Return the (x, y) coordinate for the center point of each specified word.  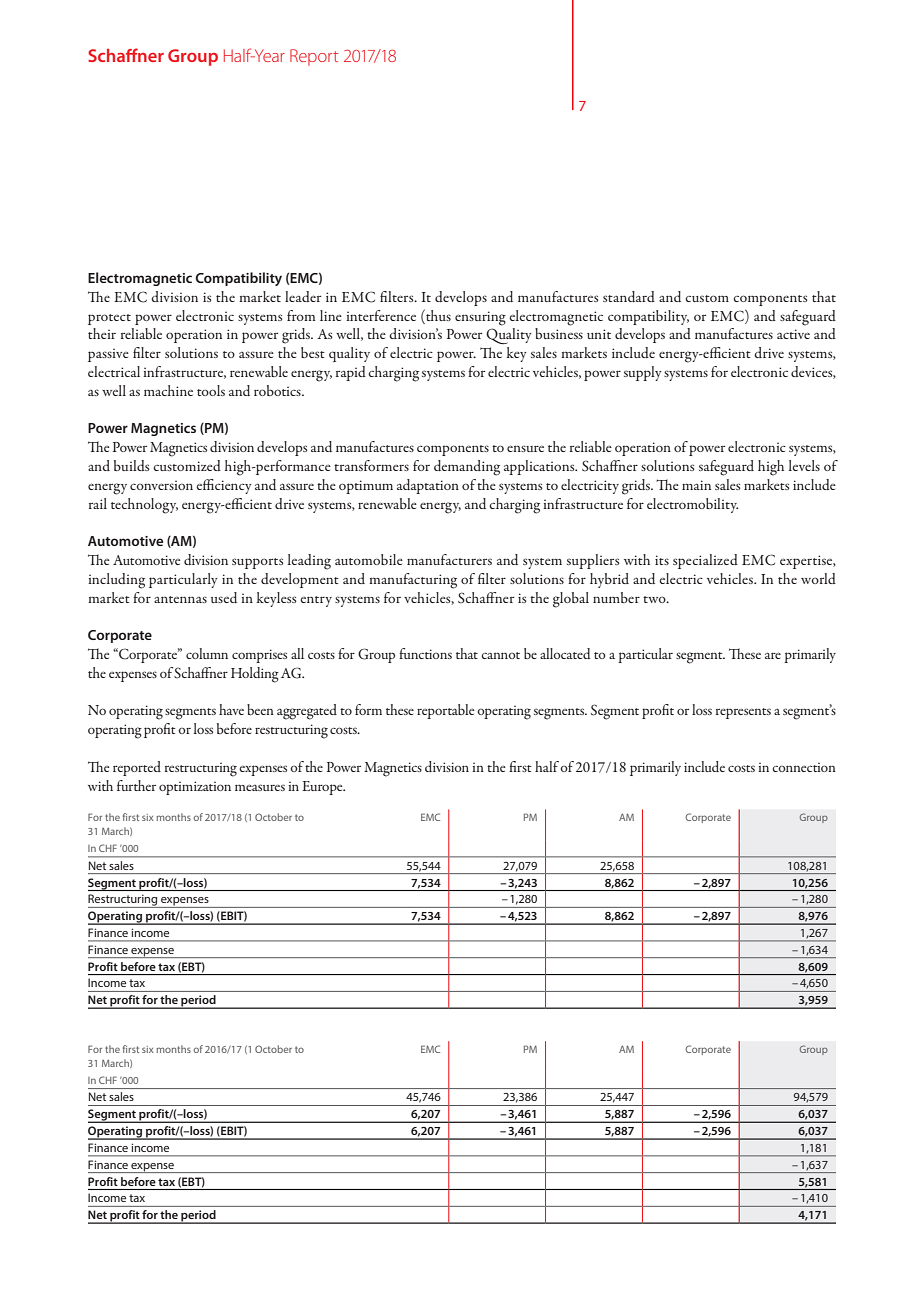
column (207, 653)
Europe (323, 788)
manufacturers (449, 559)
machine (168, 390)
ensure (525, 448)
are (773, 655)
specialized (705, 561)
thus (437, 315)
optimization (195, 788)
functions (425, 653)
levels (804, 465)
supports (258, 563)
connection (804, 767)
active (793, 334)
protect (109, 319)
